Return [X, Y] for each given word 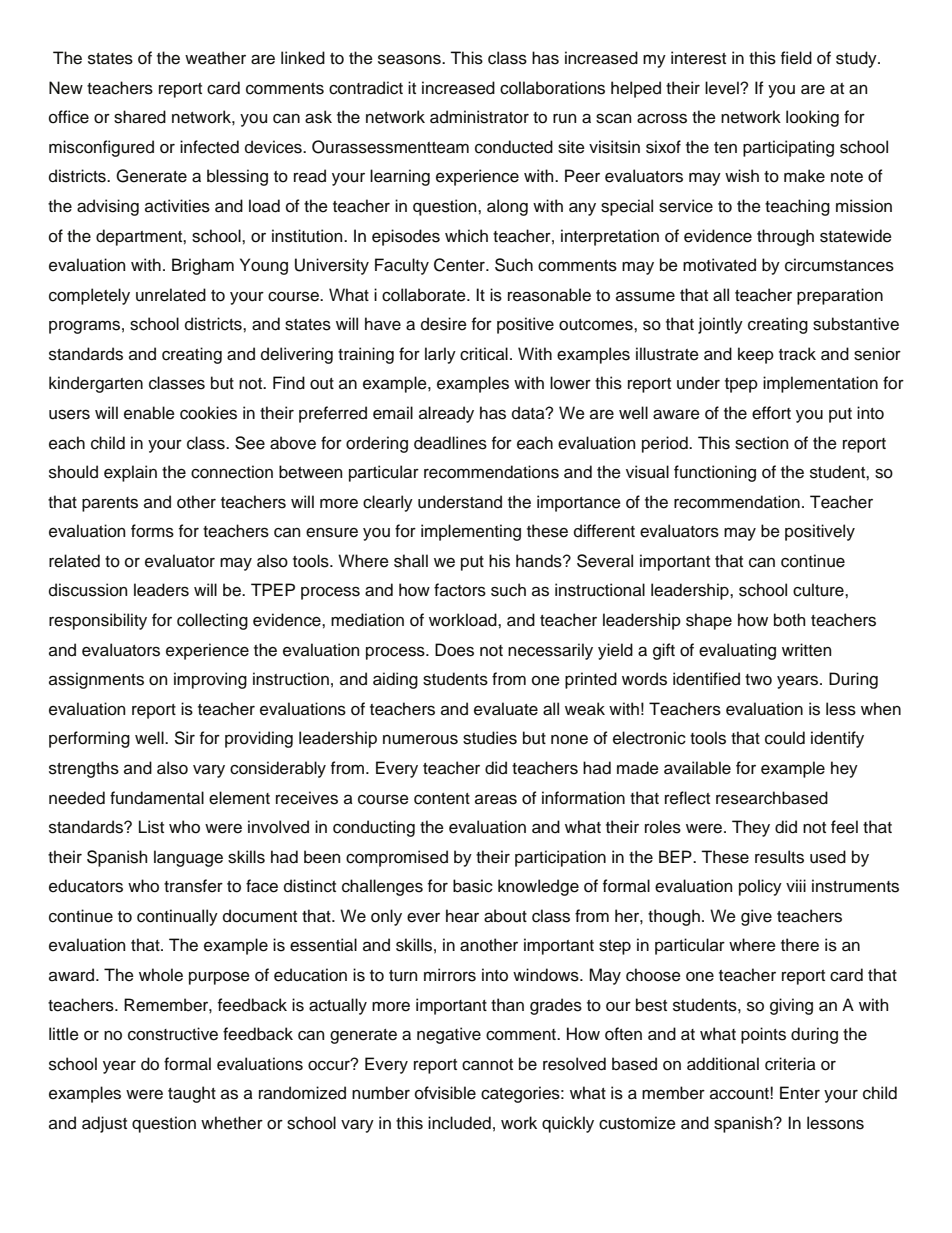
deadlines [450, 443]
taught [192, 1094]
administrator [479, 117]
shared [140, 117]
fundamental [157, 798]
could [785, 738]
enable [149, 413]
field [796, 58]
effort [771, 413]
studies [490, 738]
